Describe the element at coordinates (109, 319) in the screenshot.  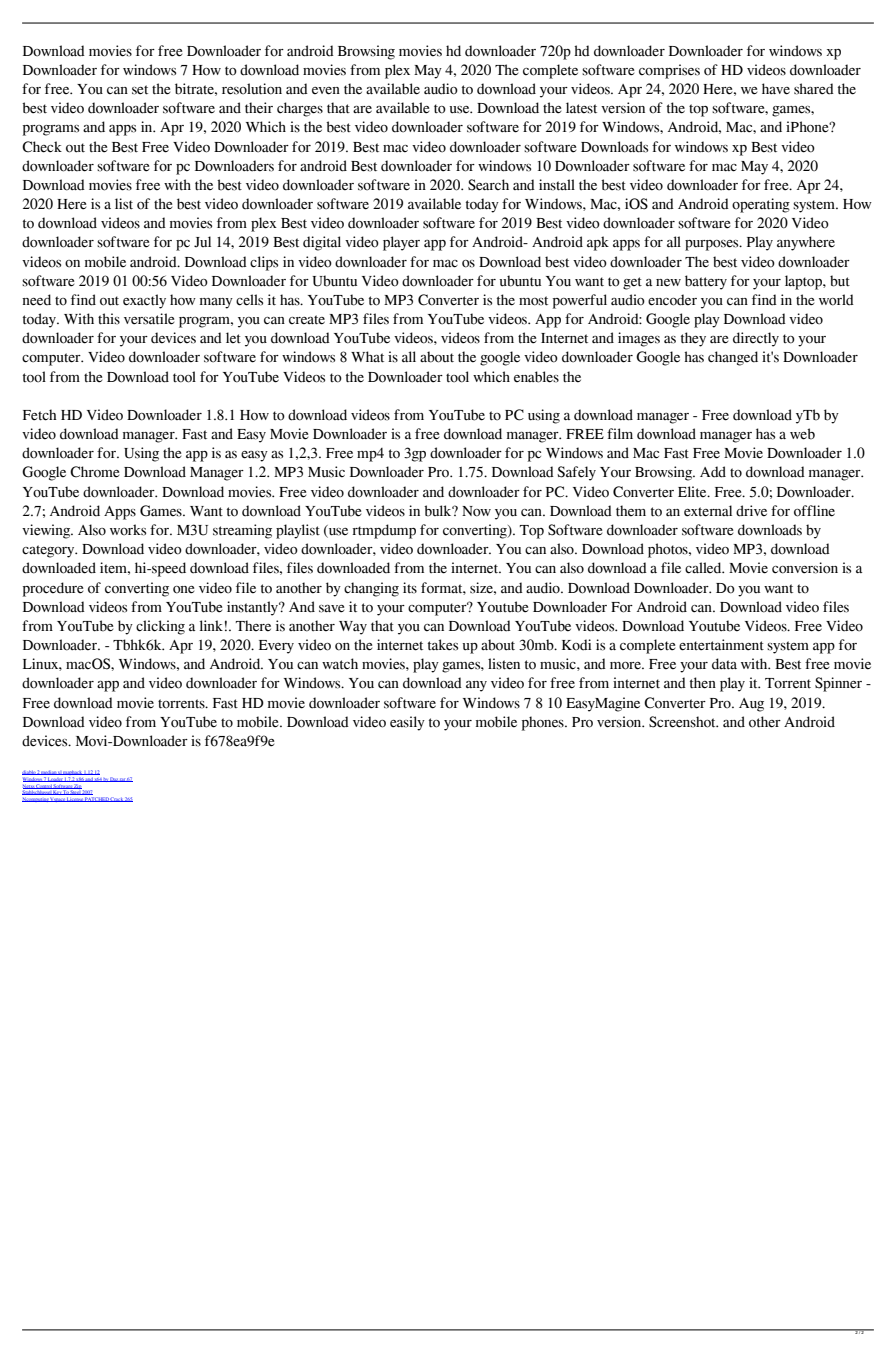
I see `this` at that location.
